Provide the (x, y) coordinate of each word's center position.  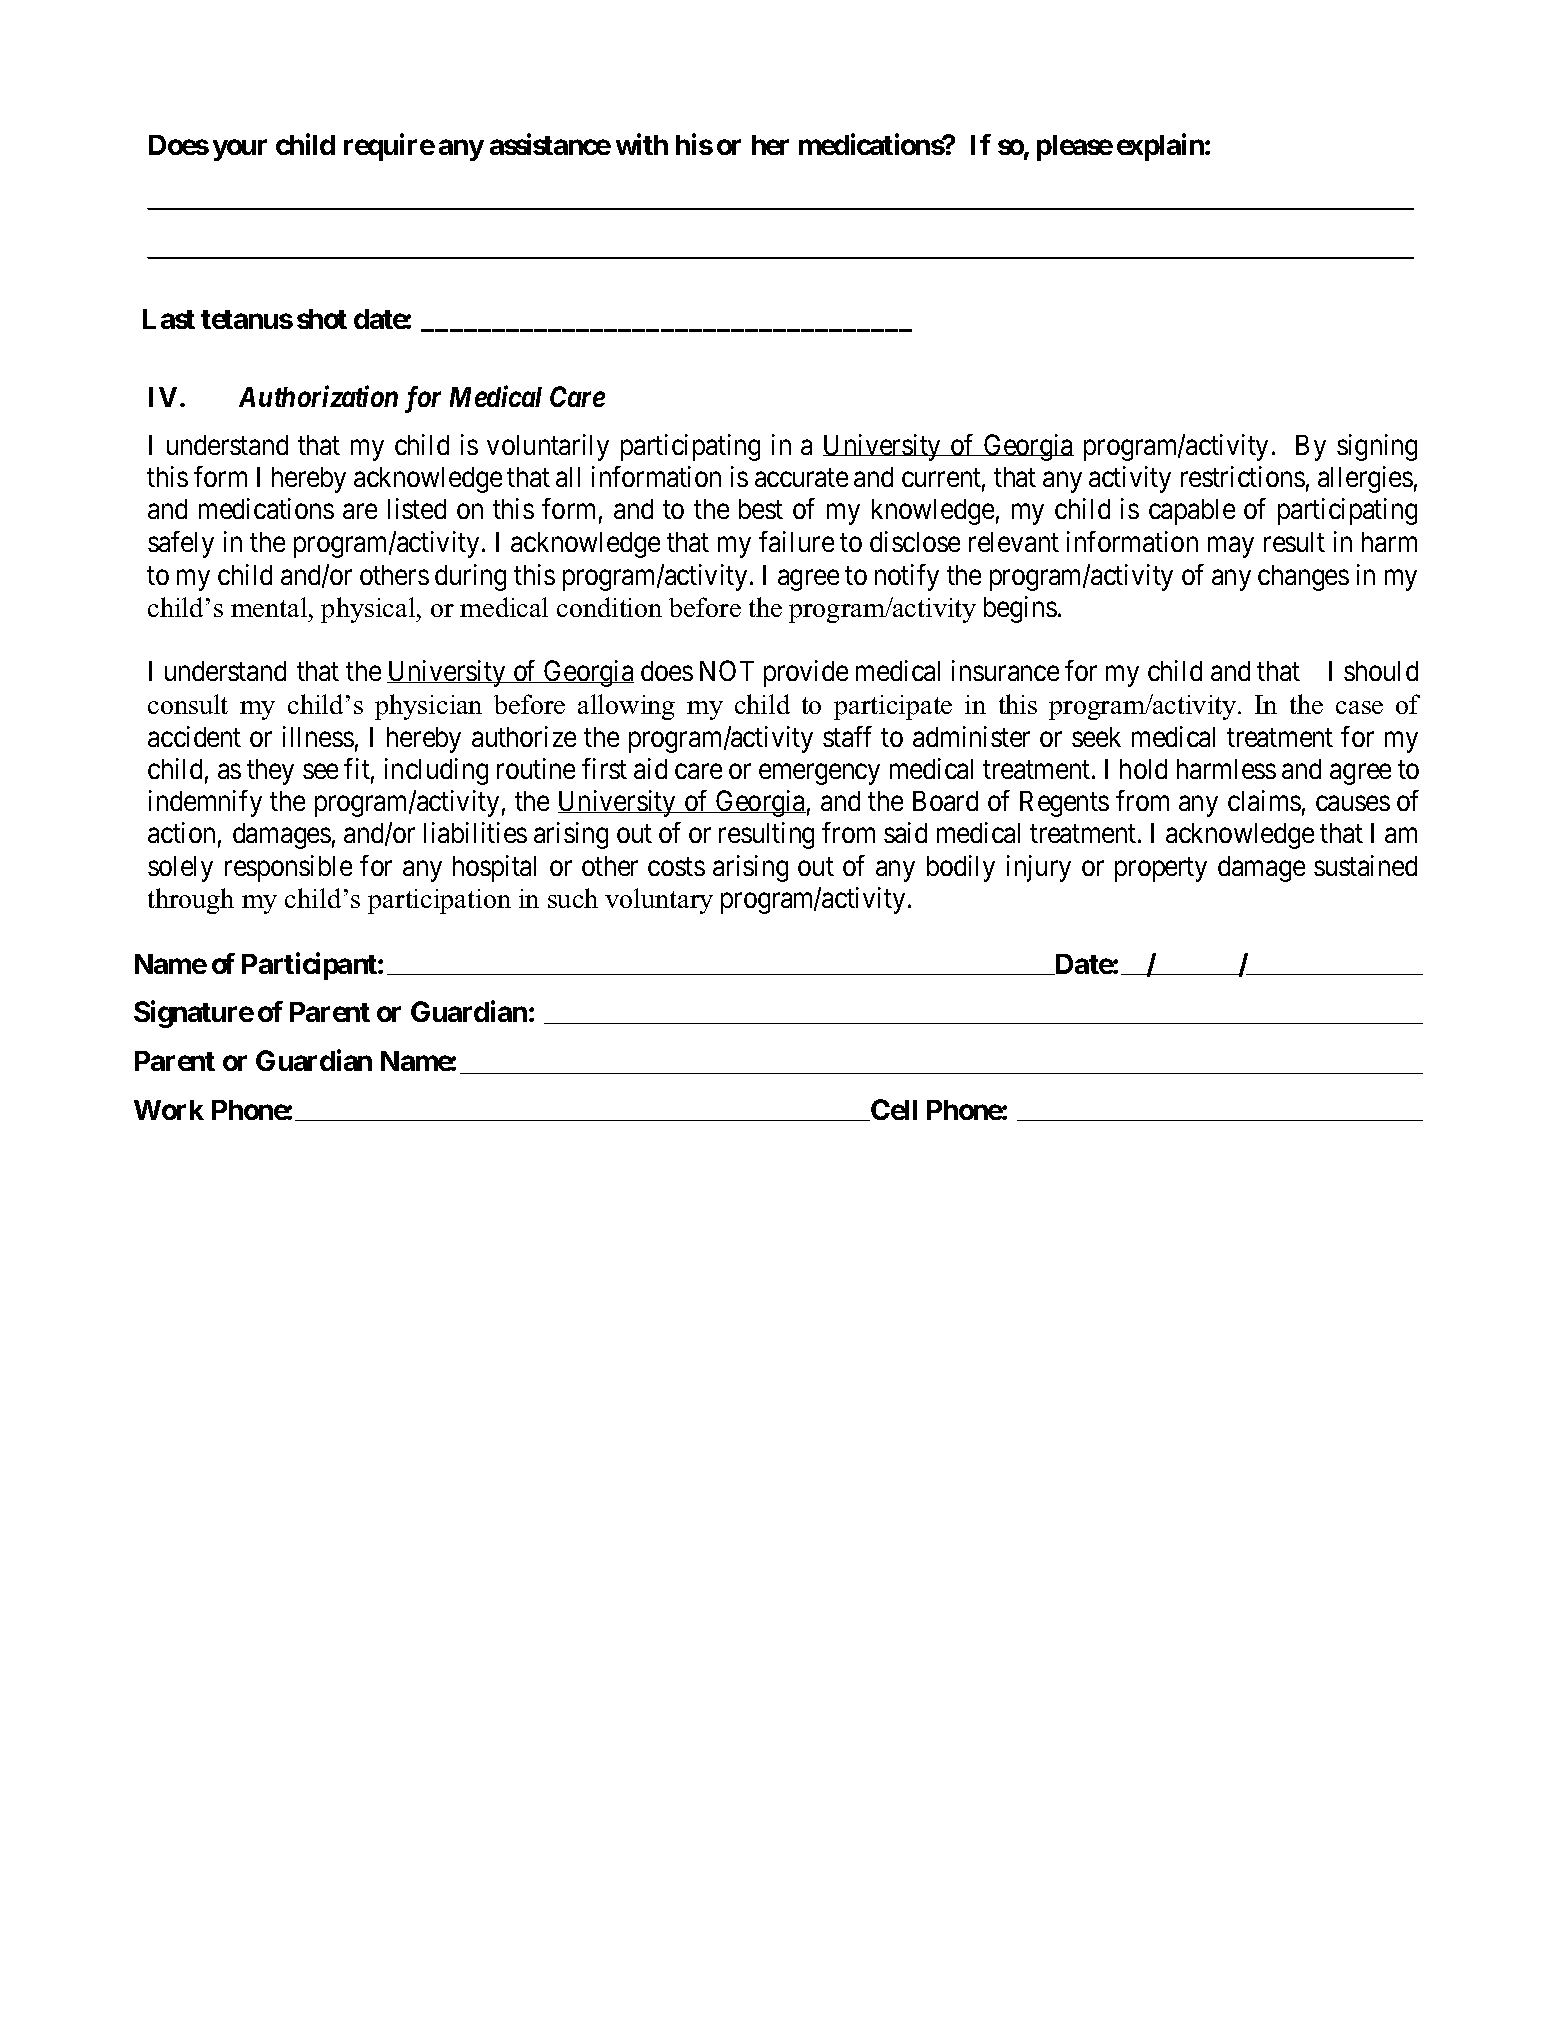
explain (1161, 147)
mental (270, 607)
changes (1303, 578)
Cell (893, 1110)
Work (169, 1110)
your (240, 150)
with (642, 144)
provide (806, 673)
